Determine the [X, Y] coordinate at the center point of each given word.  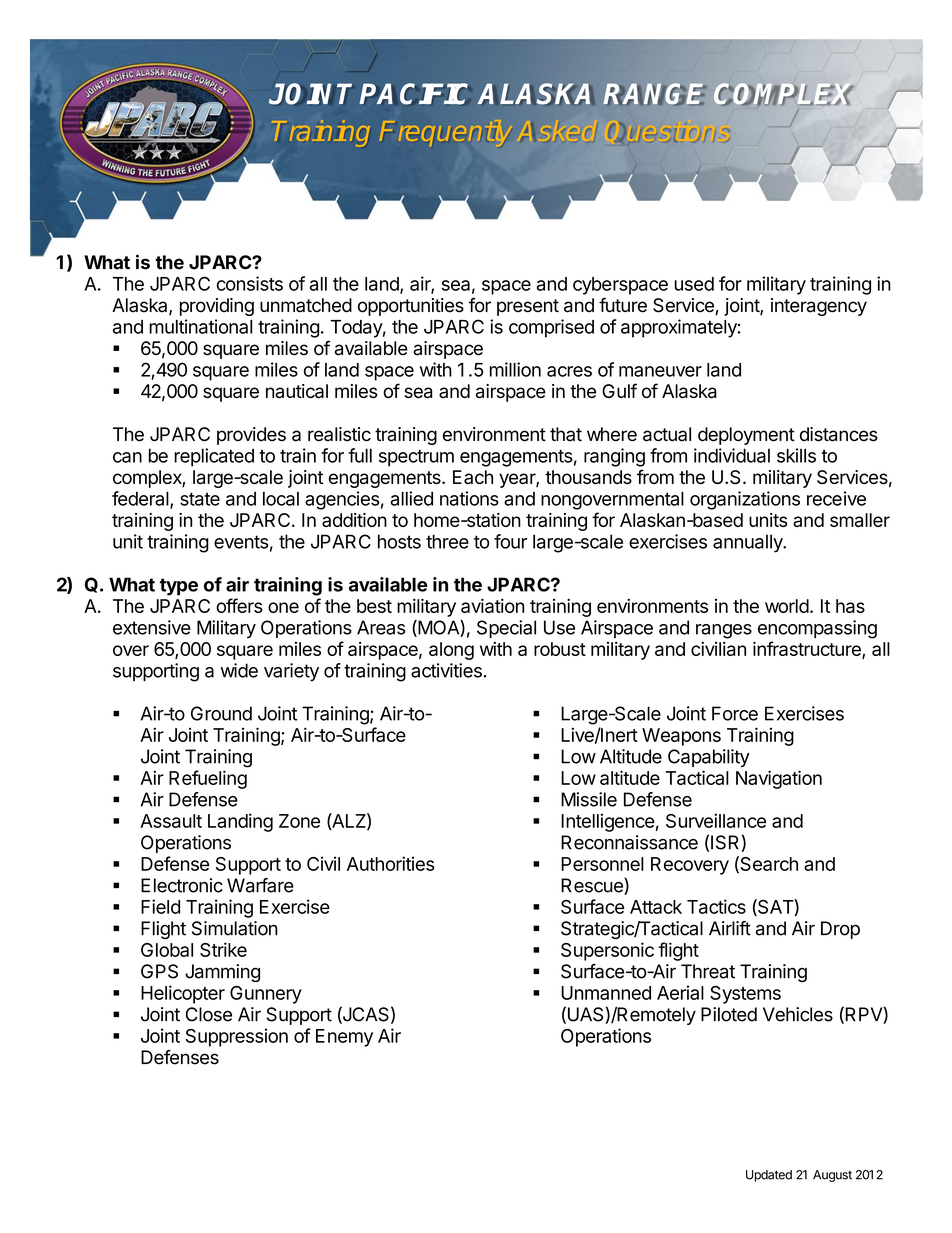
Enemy [344, 1038]
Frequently [445, 134]
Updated [769, 1176]
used [694, 284]
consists [250, 283]
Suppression [237, 1037]
